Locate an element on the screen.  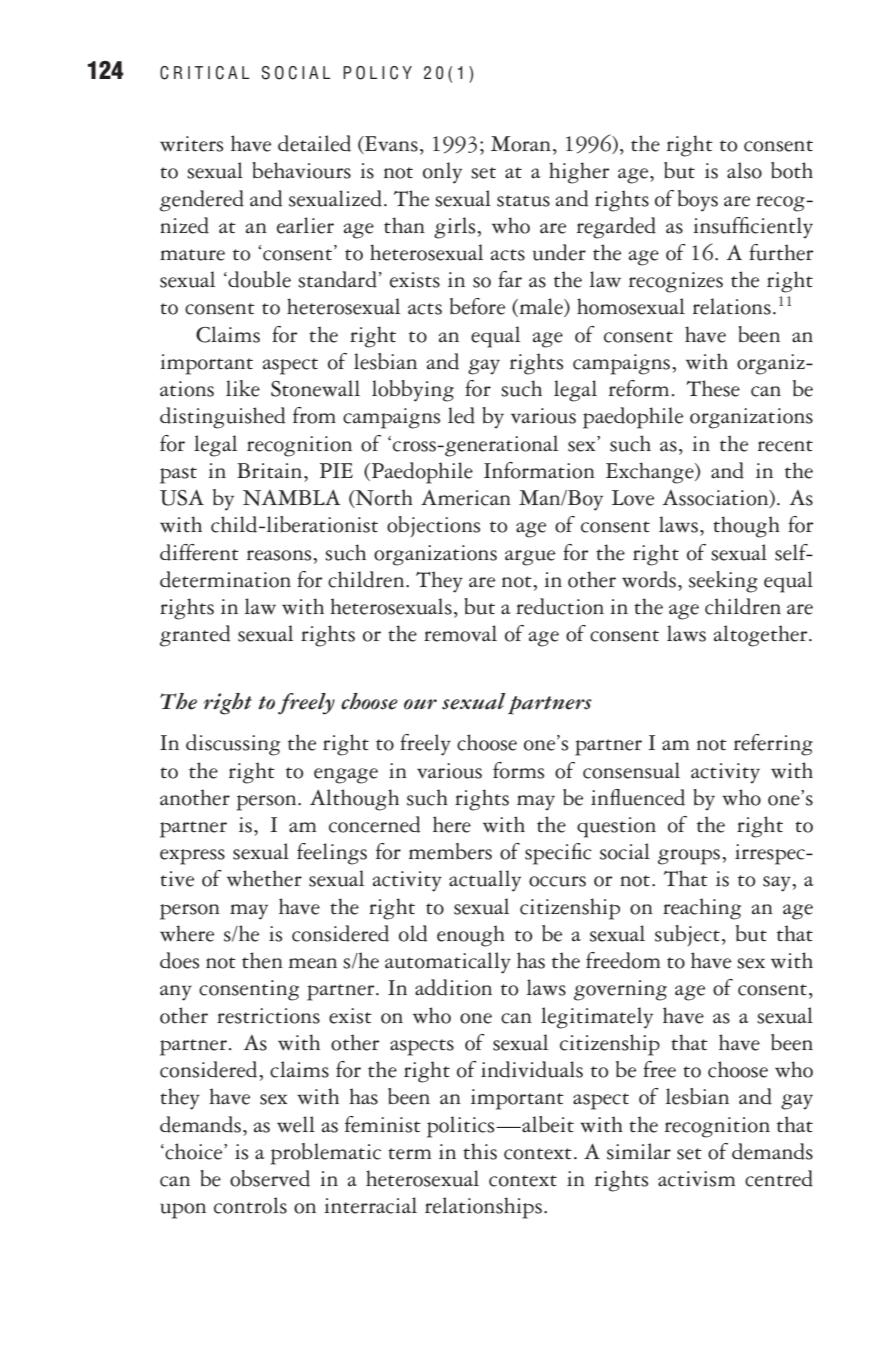
CRITICAL is located at coordinates (204, 73).
